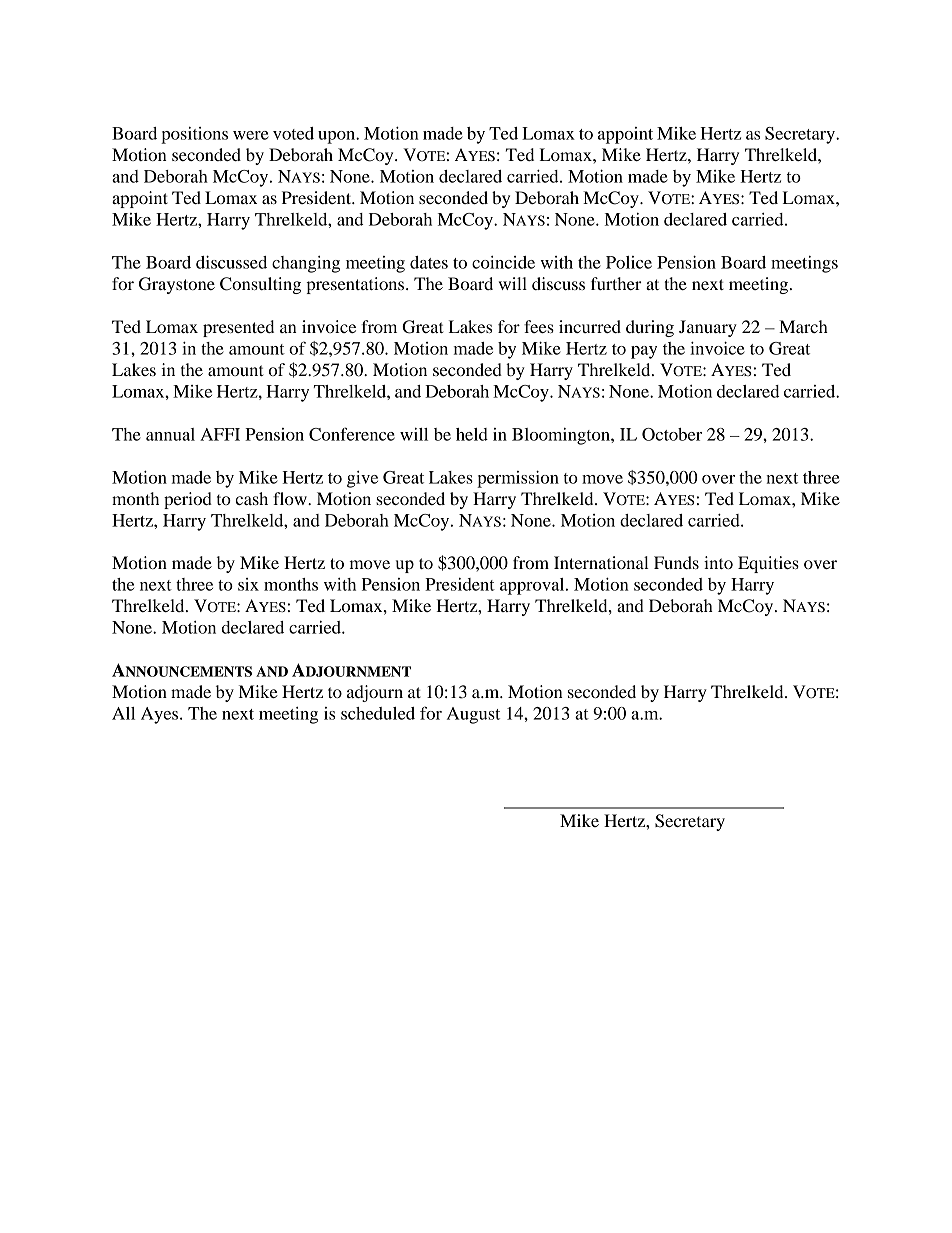 This screenshot has width=952, height=1233. Describe the element at coordinates (123, 713) in the screenshot. I see `All` at that location.
